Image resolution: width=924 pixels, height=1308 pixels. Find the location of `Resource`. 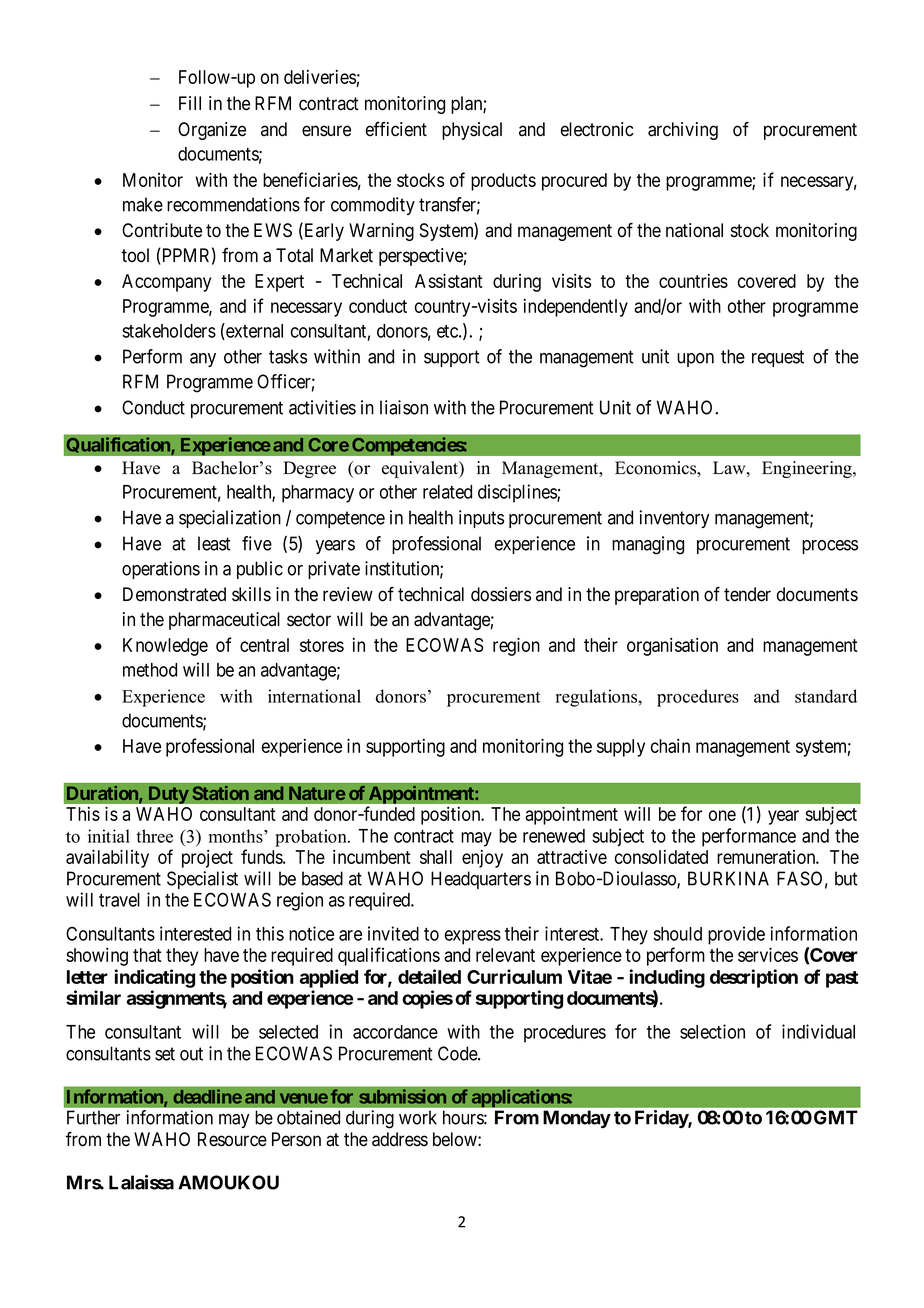

Resource is located at coordinates (232, 1139).
